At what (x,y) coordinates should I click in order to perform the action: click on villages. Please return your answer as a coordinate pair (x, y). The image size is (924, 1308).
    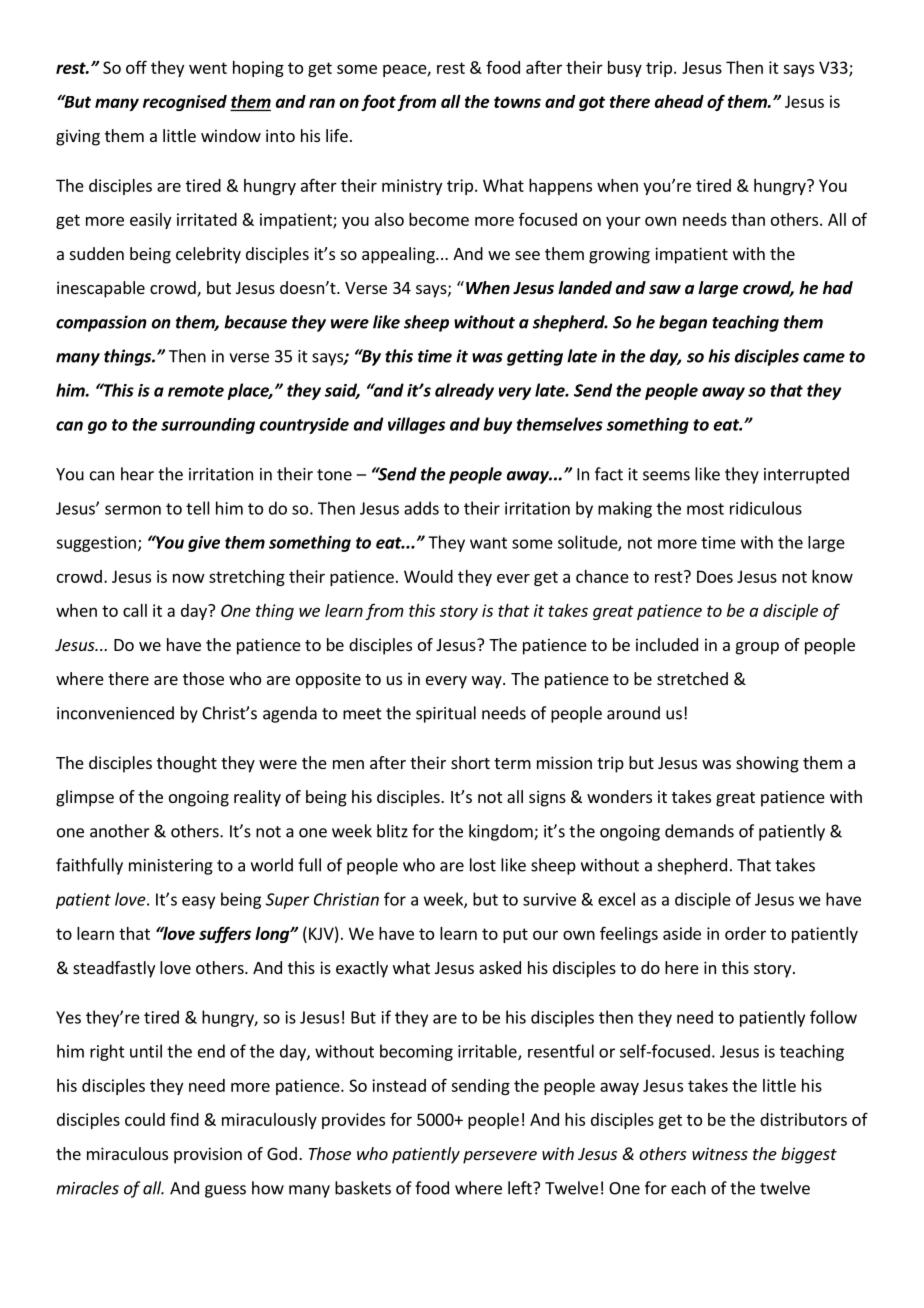
    Looking at the image, I should click on (416, 425).
